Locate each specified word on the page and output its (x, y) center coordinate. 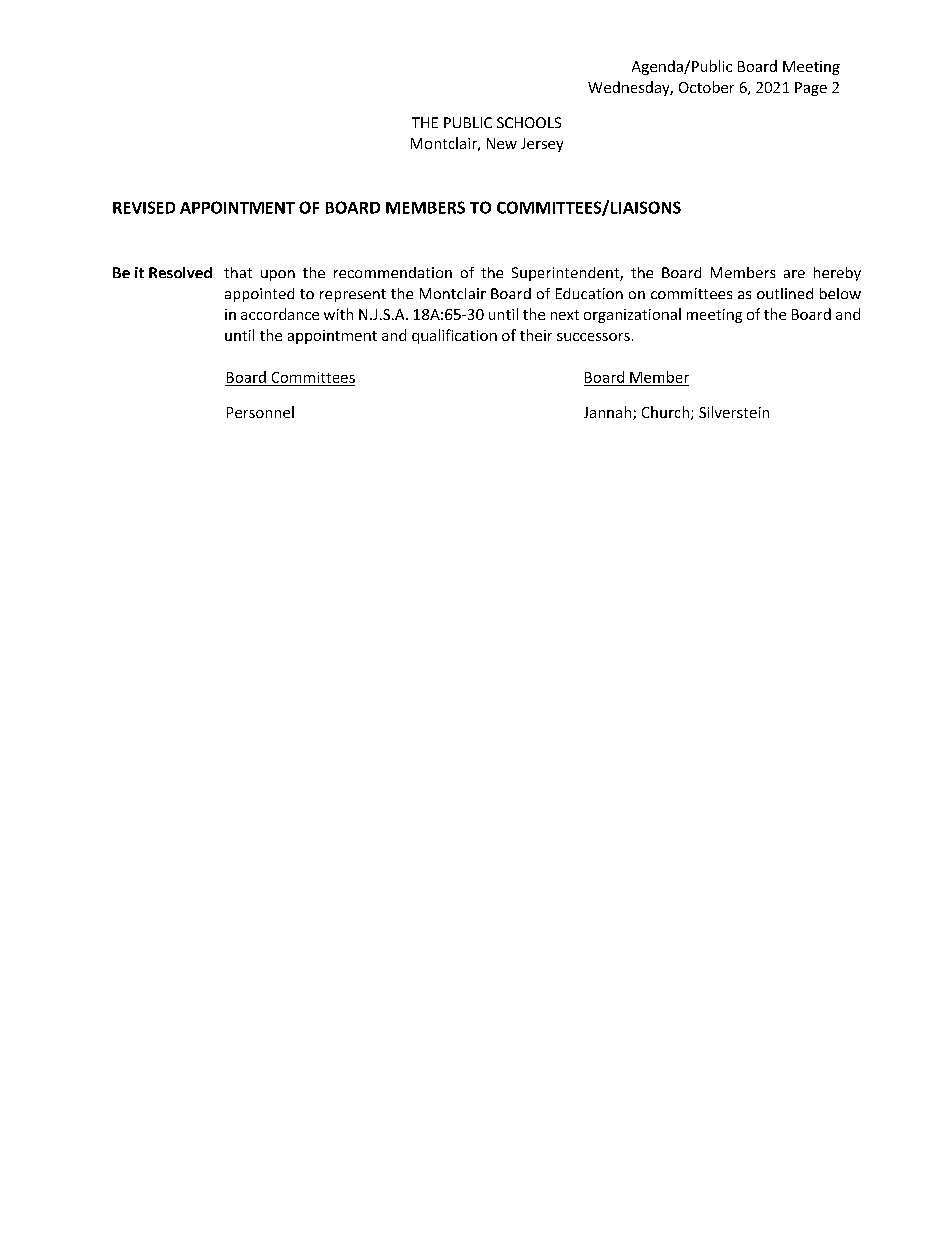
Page (811, 89)
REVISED (144, 207)
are (794, 274)
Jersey (542, 145)
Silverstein (734, 412)
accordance (280, 314)
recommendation (393, 272)
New (502, 143)
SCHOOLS (529, 122)
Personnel (260, 412)
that (238, 272)
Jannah (609, 413)
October (706, 87)
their (536, 335)
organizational (632, 315)
